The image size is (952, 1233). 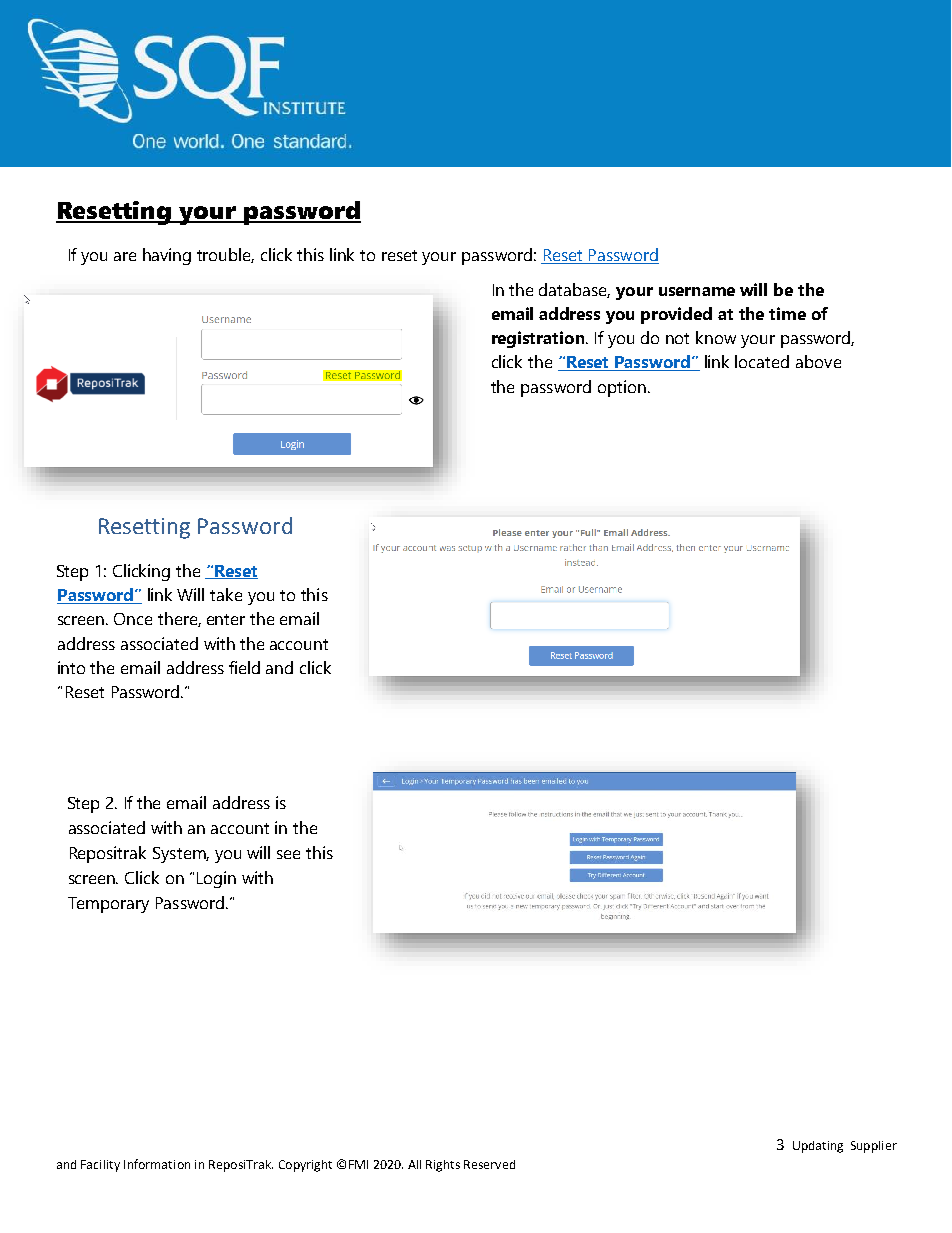 What do you see at coordinates (787, 313) in the page?
I see `time` at bounding box center [787, 313].
